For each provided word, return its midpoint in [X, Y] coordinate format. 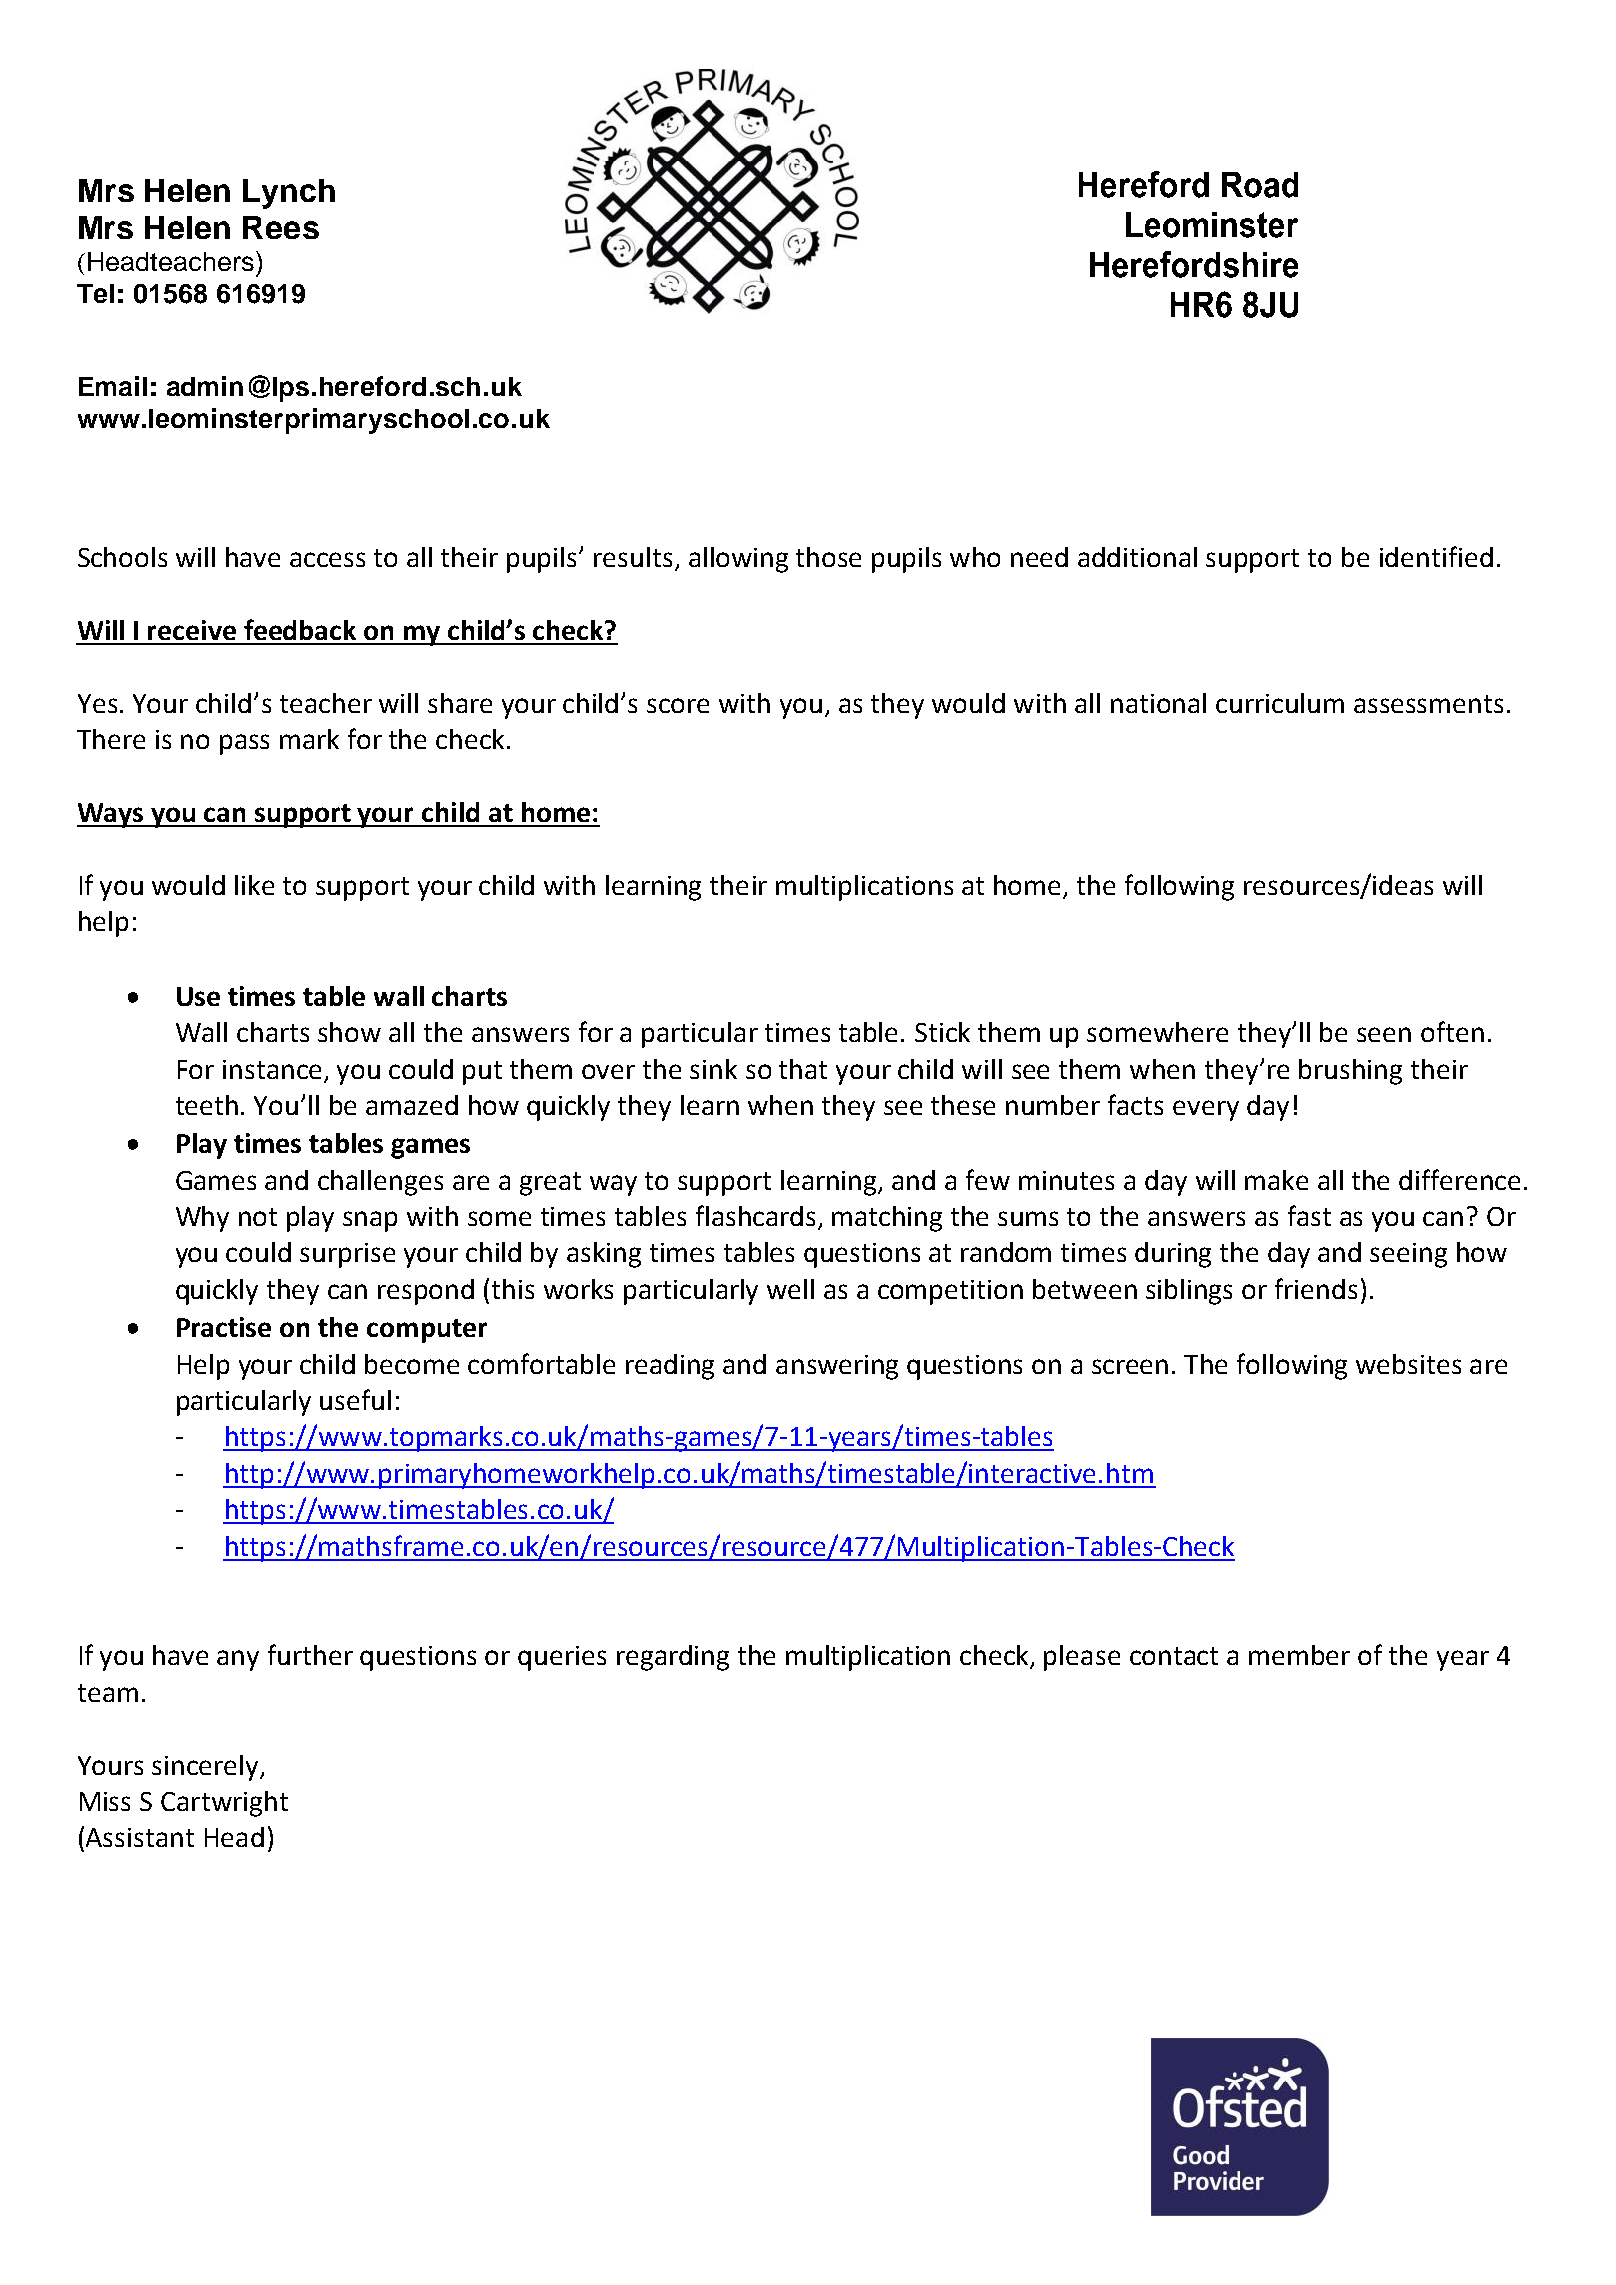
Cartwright [224, 1804]
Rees [281, 227]
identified [1436, 556]
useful [355, 1399]
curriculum [1280, 703]
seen [1384, 1034]
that [803, 1069]
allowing [738, 560]
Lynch [289, 194]
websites [1408, 1364]
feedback [300, 629]
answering [837, 1367]
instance [272, 1069]
